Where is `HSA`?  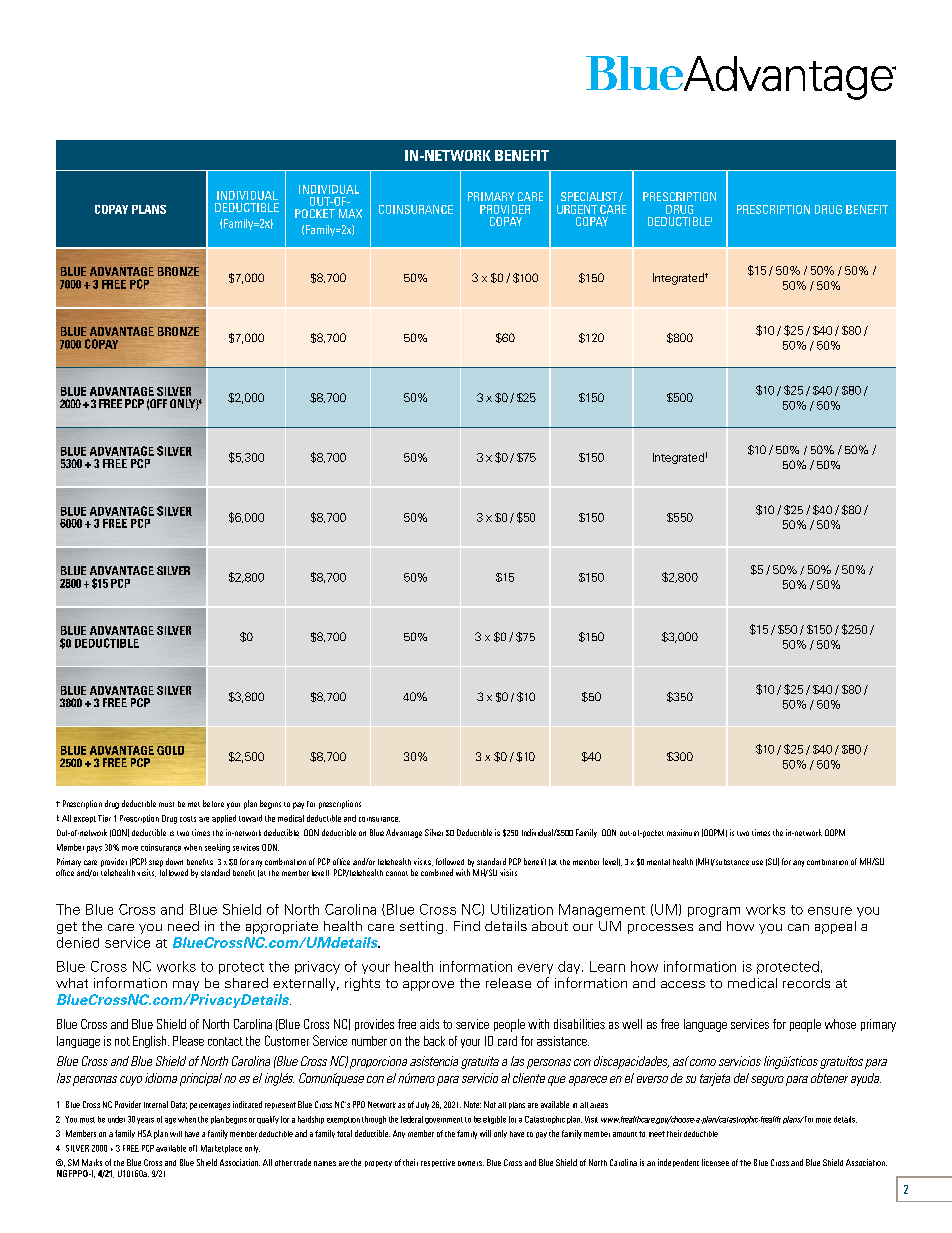
HSA is located at coordinates (145, 1133).
